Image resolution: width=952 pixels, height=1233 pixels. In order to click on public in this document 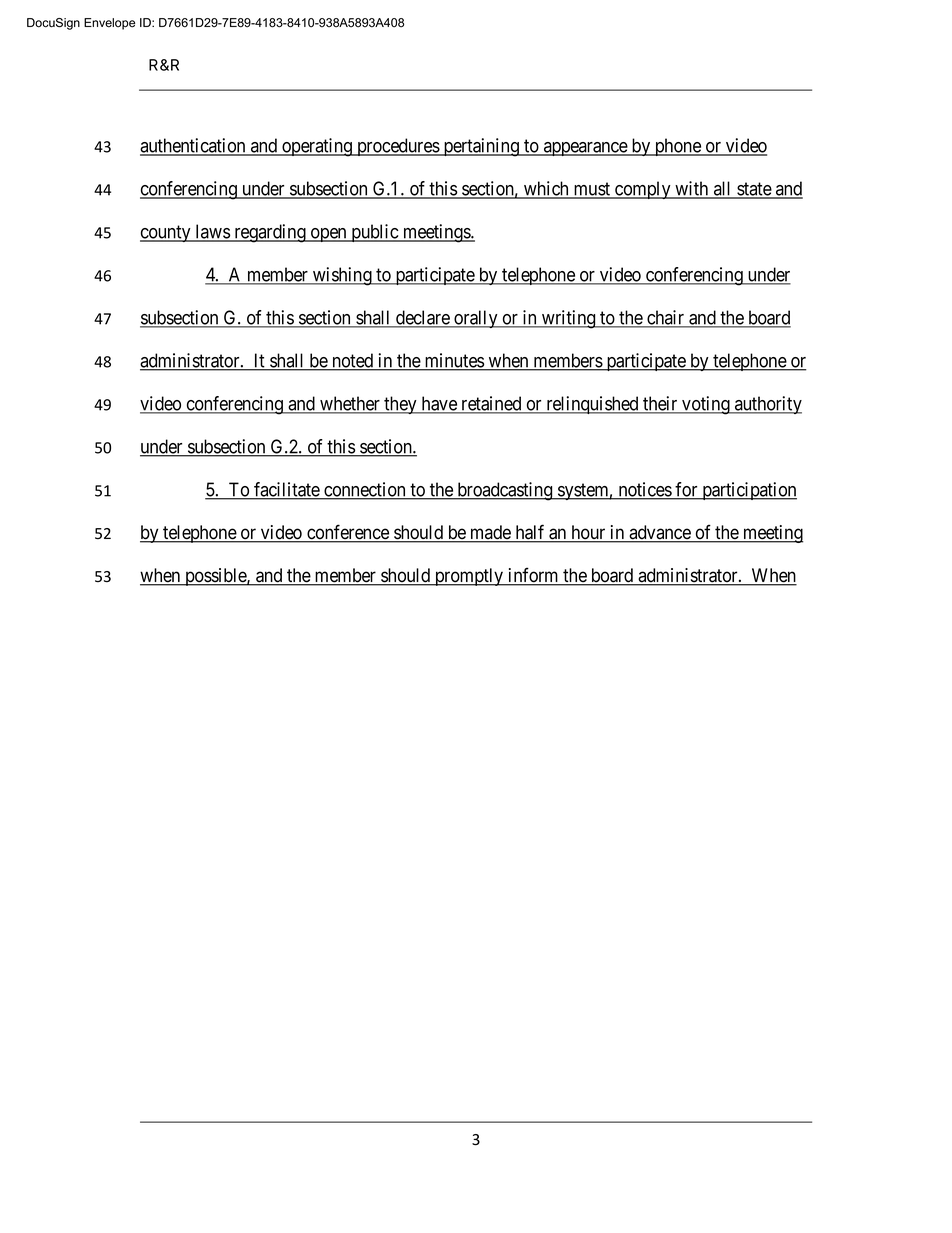, I will do `click(374, 233)`.
